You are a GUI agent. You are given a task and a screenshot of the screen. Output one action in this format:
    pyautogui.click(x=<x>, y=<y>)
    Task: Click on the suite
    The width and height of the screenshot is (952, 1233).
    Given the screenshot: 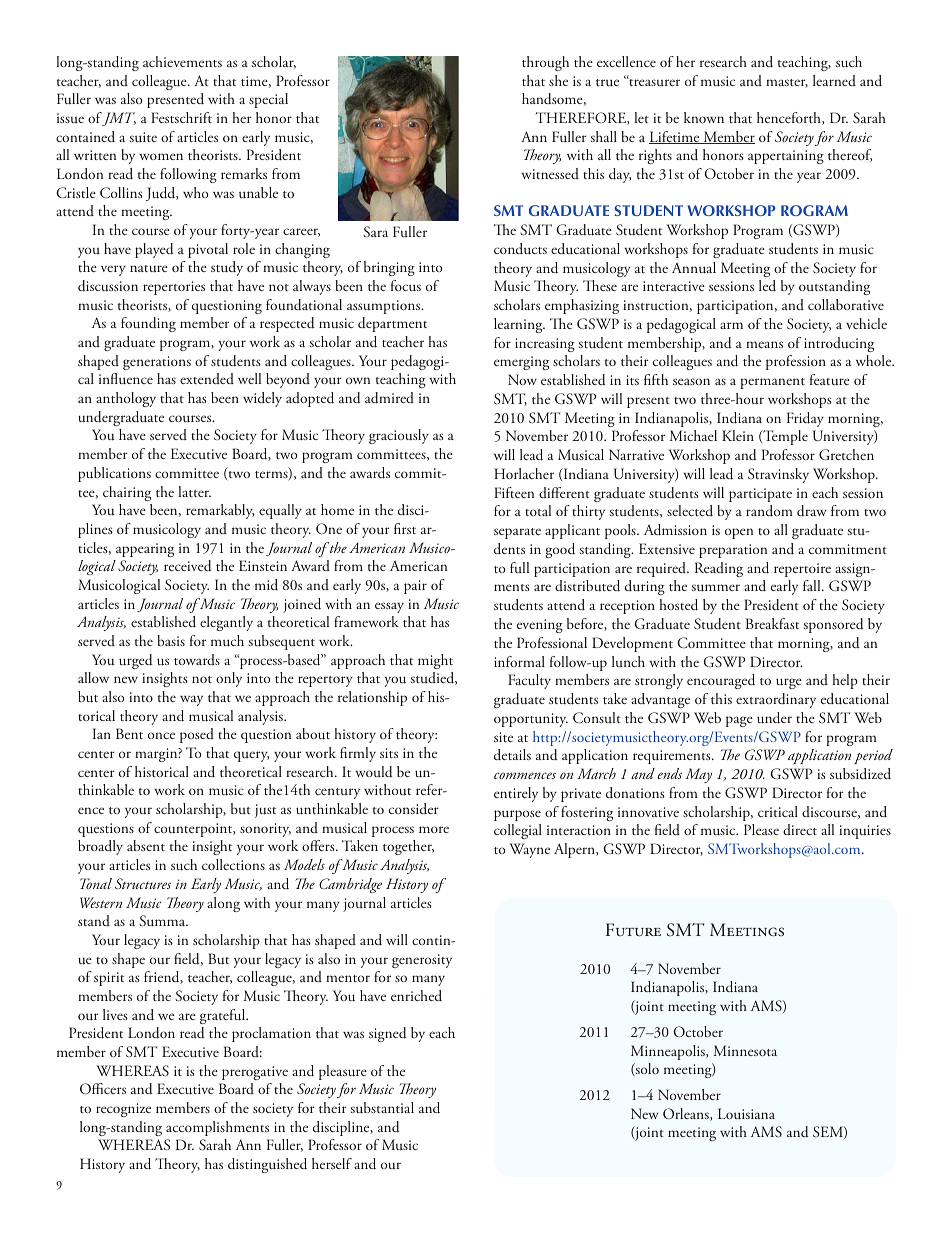 What is the action you would take?
    pyautogui.click(x=143, y=137)
